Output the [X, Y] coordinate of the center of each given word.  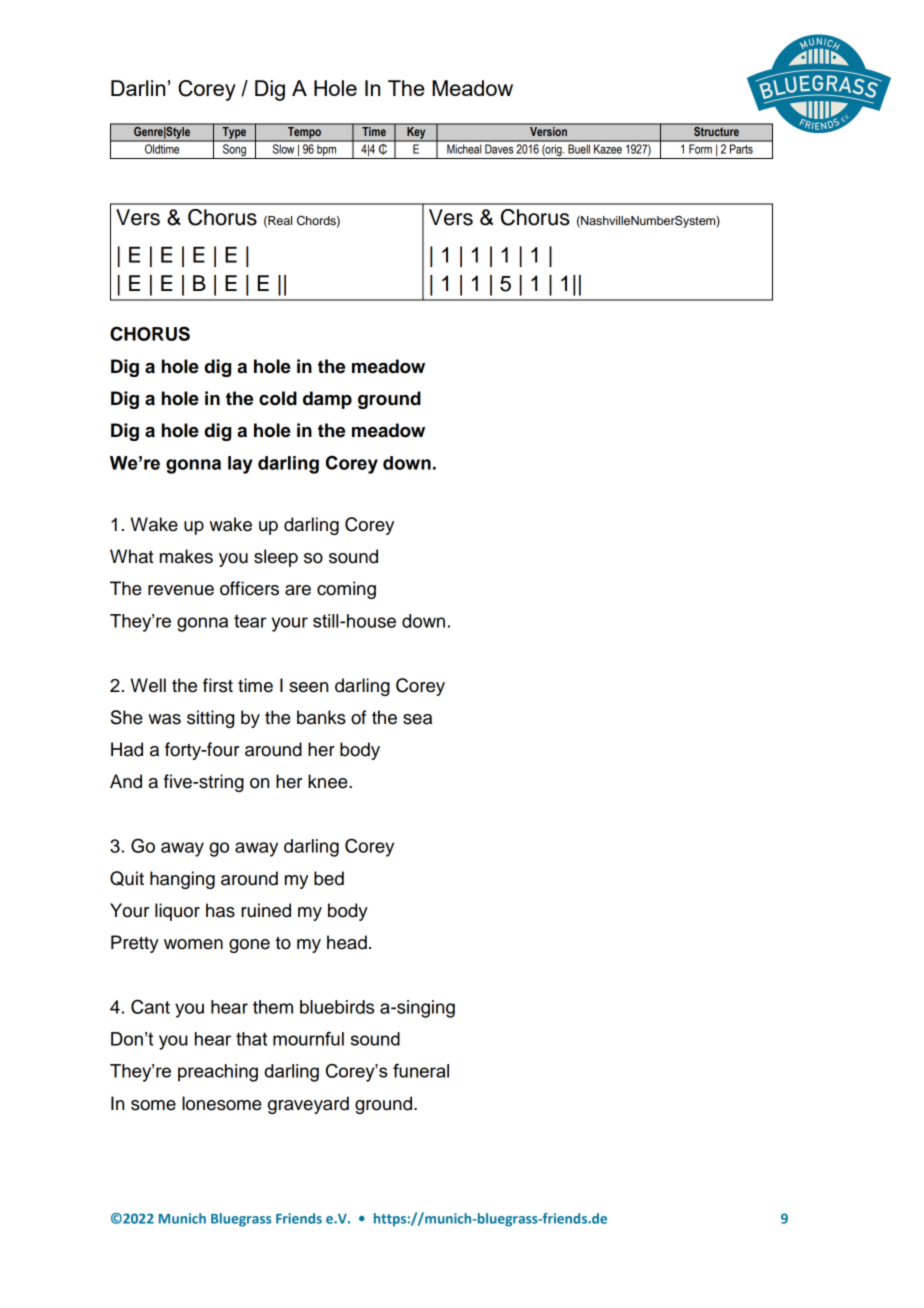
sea [417, 719]
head [347, 942]
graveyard [308, 1105]
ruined [266, 910]
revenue [181, 590]
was [164, 719]
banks [321, 717]
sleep [276, 558]
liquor [177, 912]
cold [278, 398]
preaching [218, 1073]
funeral [421, 1071]
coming [346, 590]
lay [240, 465]
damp [327, 400]
